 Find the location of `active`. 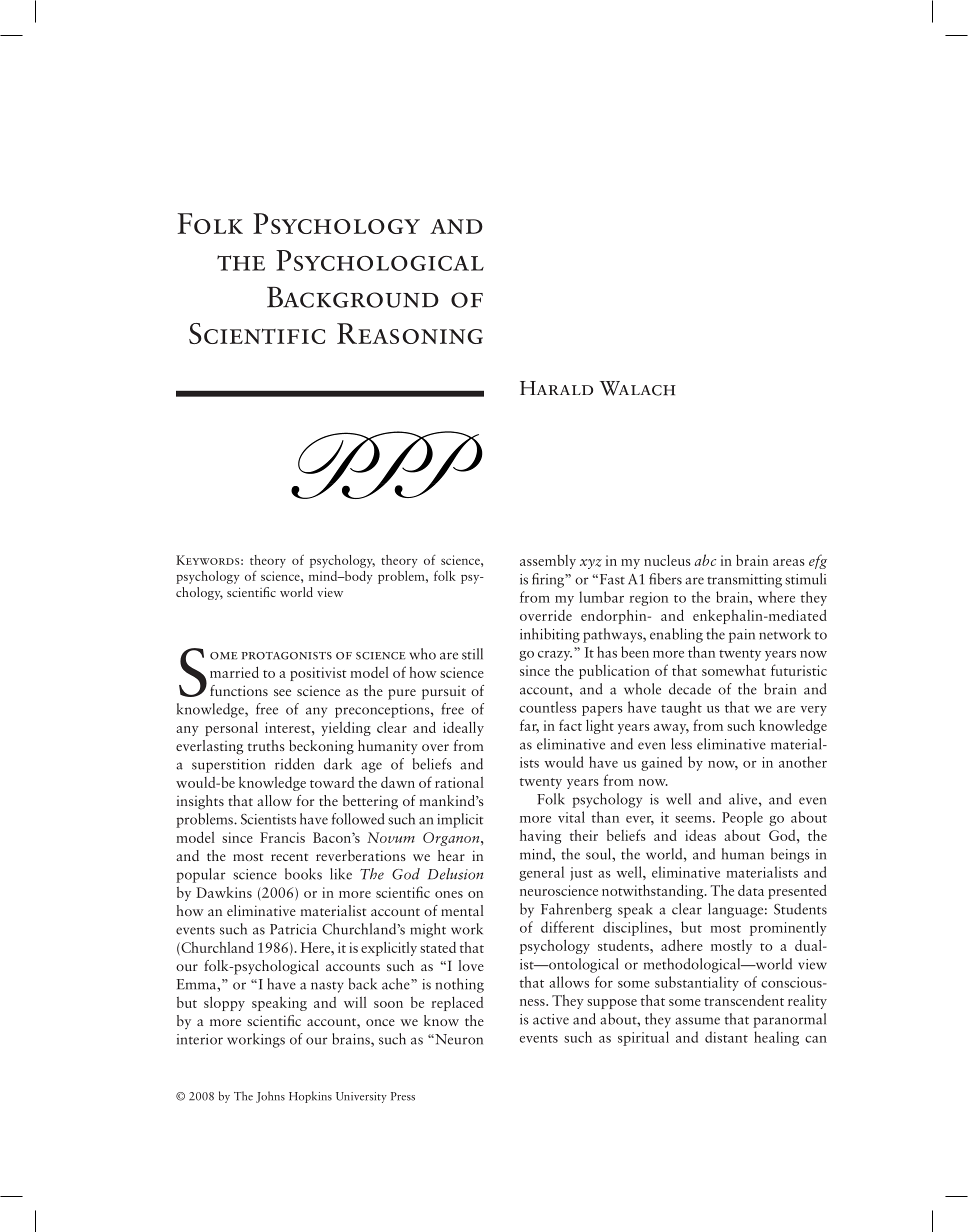

active is located at coordinates (551, 1019).
